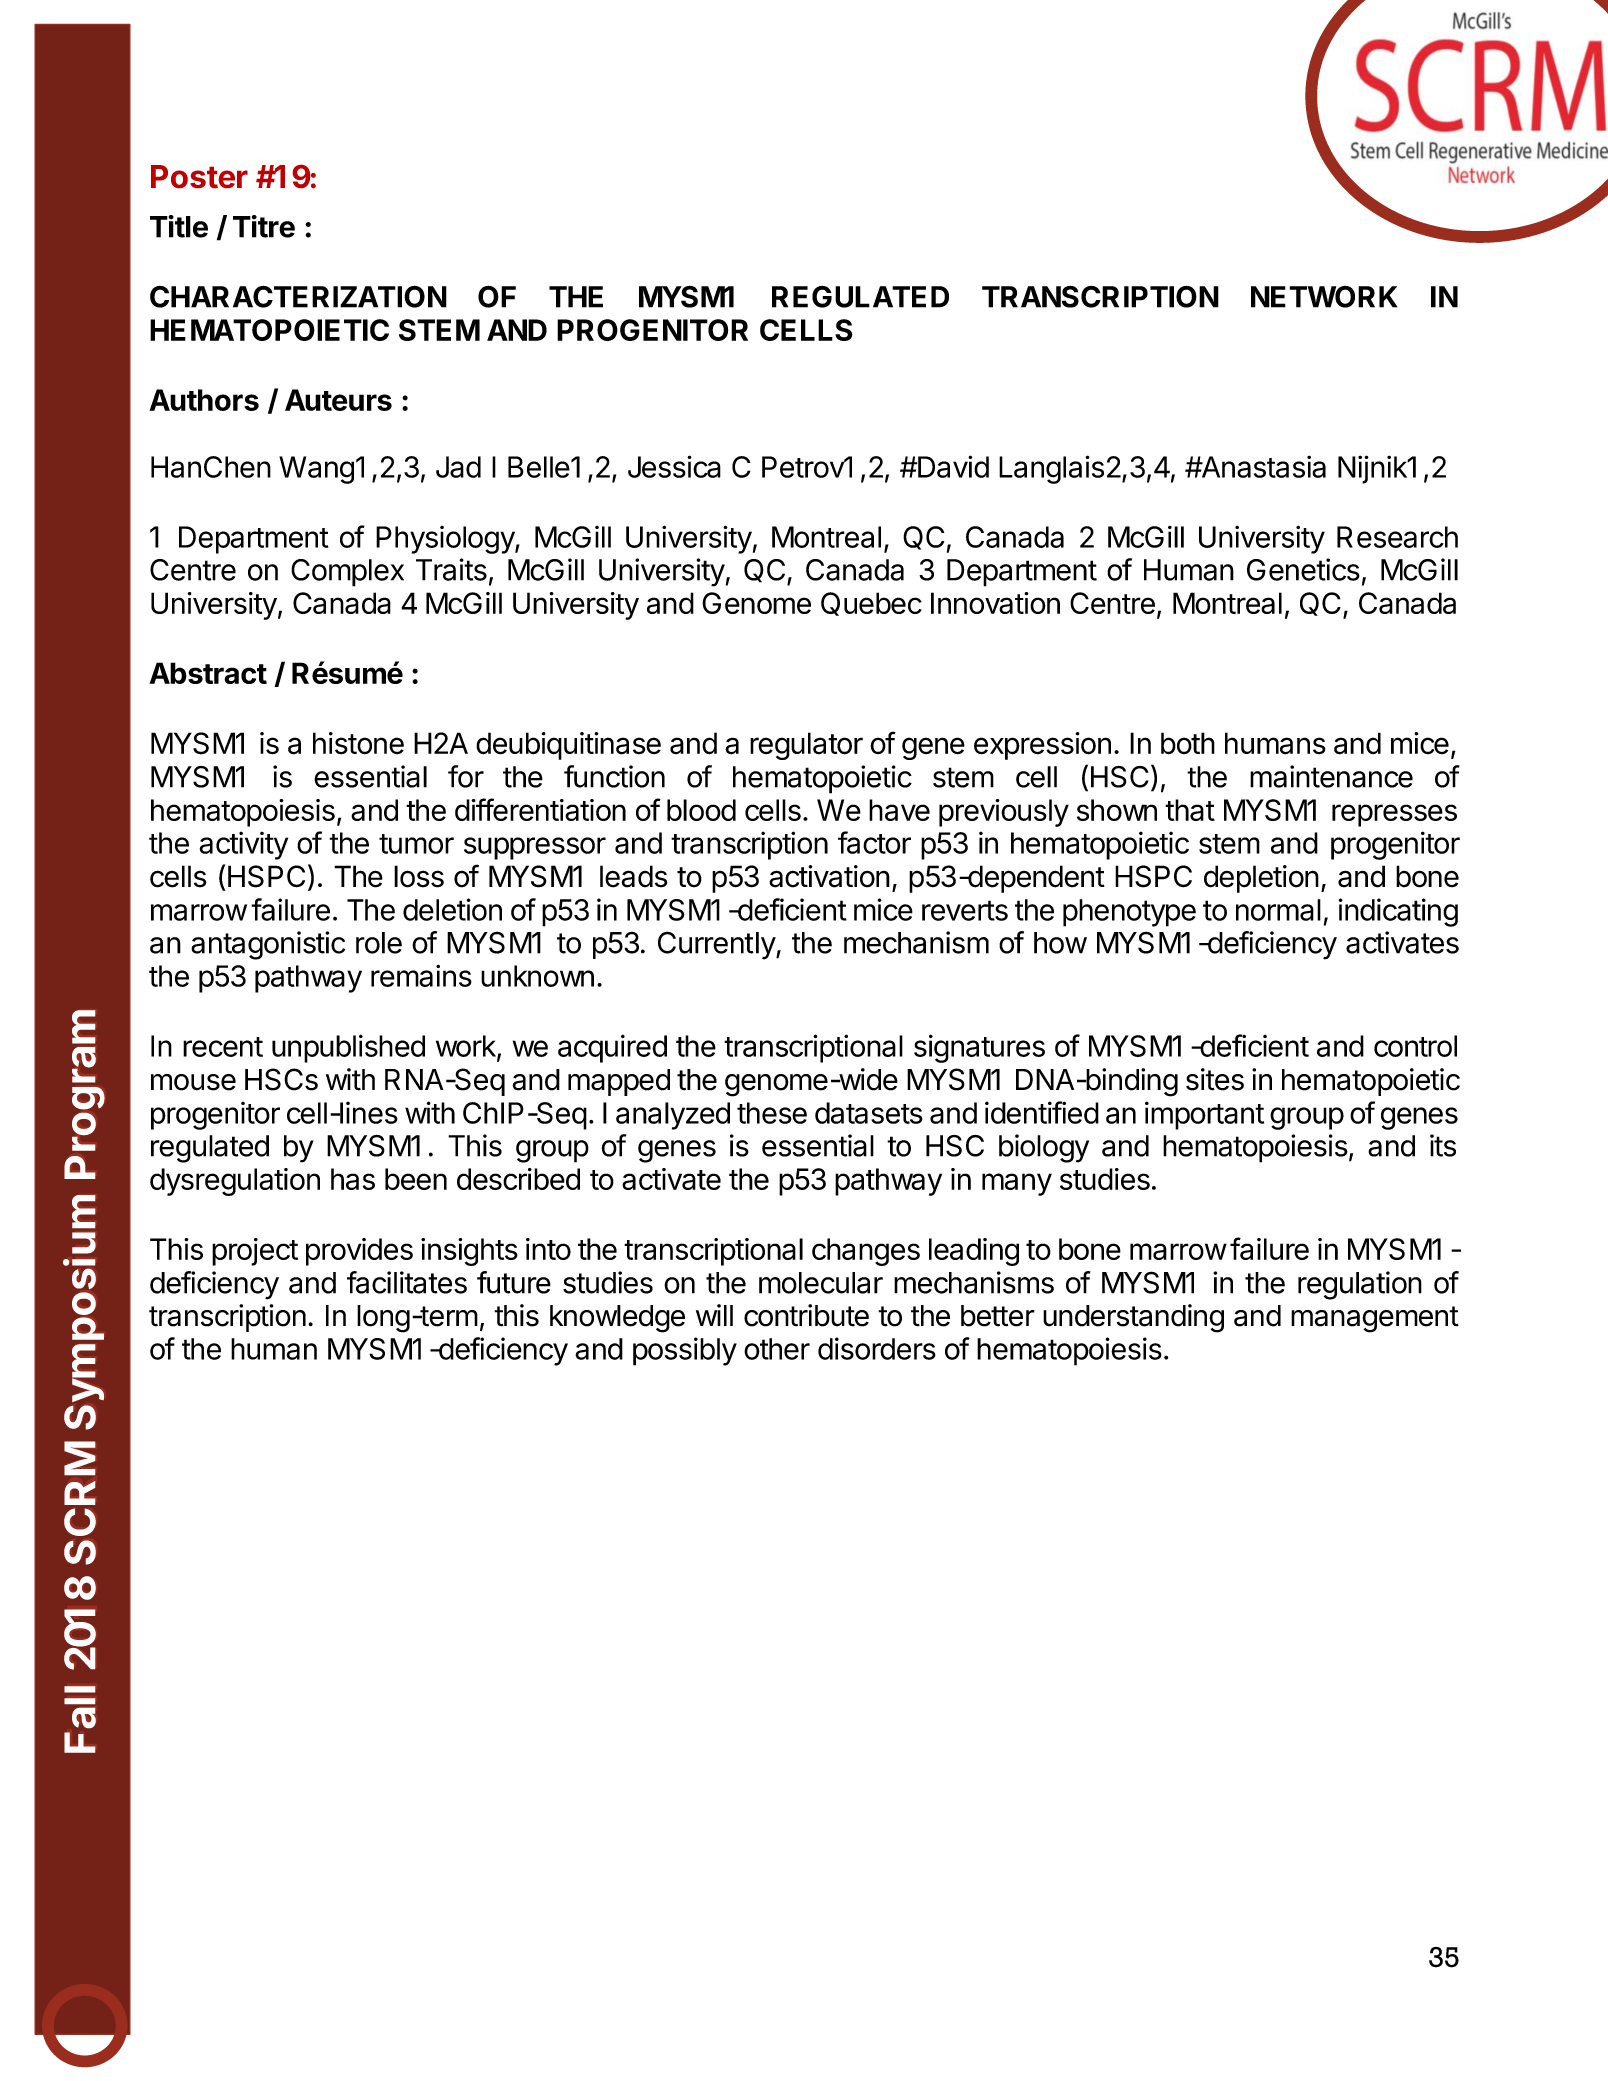 The image size is (1608, 2081). Describe the element at coordinates (407, 1282) in the image. I see `facilitates` at that location.
